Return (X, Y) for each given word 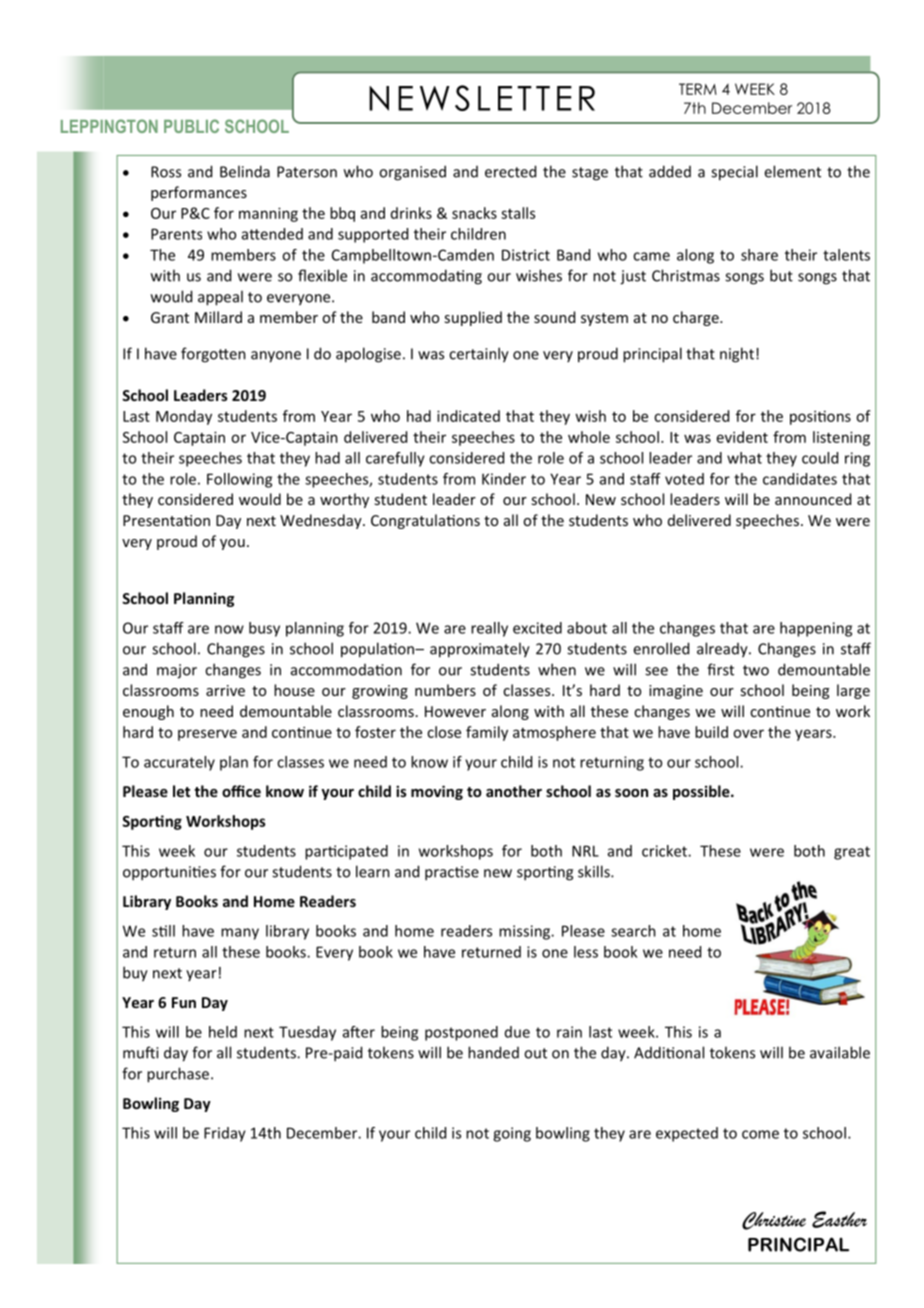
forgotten (213, 355)
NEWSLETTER (482, 98)
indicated (468, 416)
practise (452, 873)
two (756, 670)
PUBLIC (191, 126)
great (852, 853)
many (240, 934)
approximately (480, 650)
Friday (225, 1134)
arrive (225, 690)
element (792, 171)
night (737, 355)
